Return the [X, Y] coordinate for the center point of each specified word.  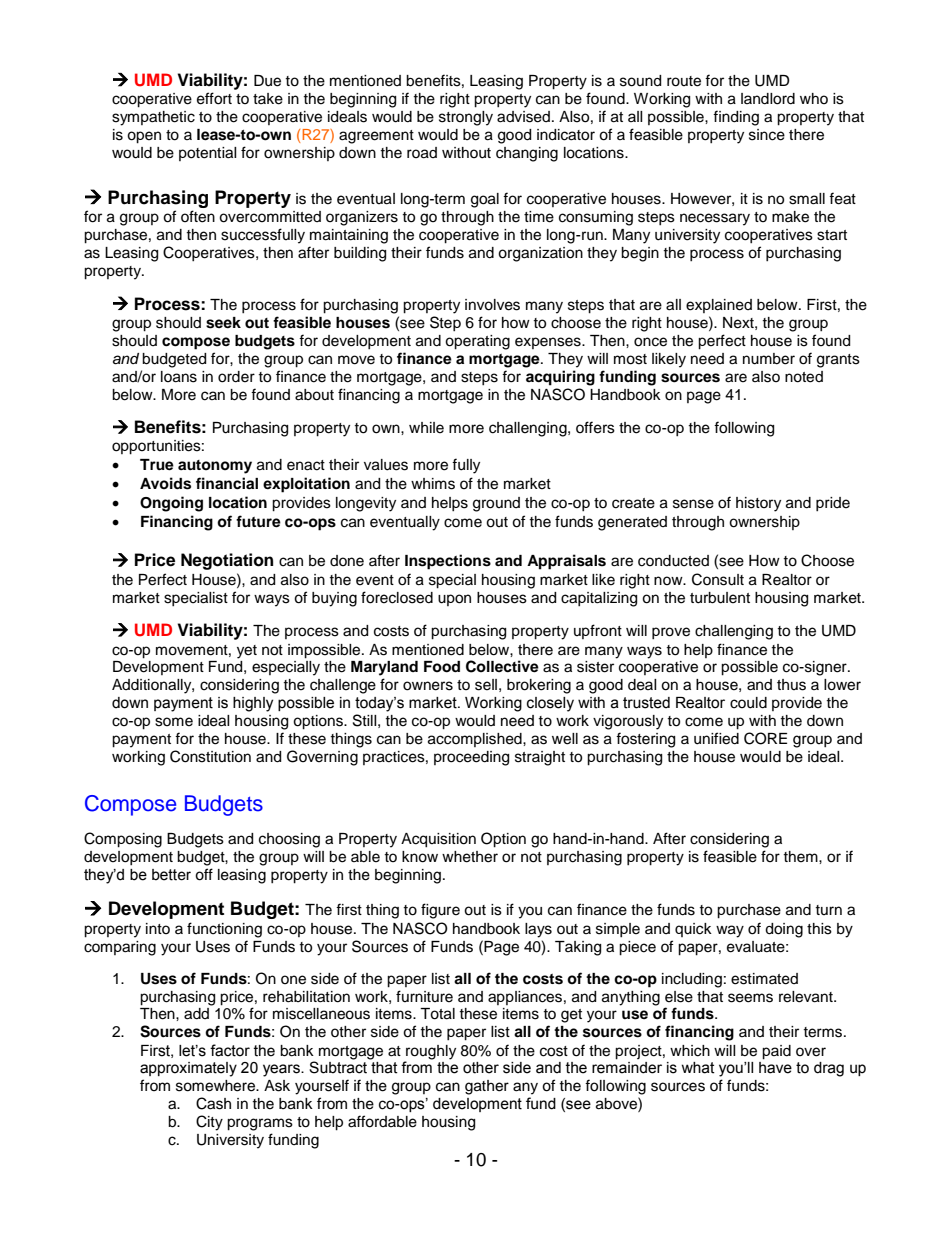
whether [470, 857]
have [775, 1068]
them [801, 857]
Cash [213, 1103]
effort [214, 98]
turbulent [720, 598]
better [171, 875]
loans [179, 377]
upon [454, 600]
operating [477, 342]
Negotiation [227, 561]
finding [736, 118]
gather [487, 1087]
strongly [466, 118]
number [769, 359]
